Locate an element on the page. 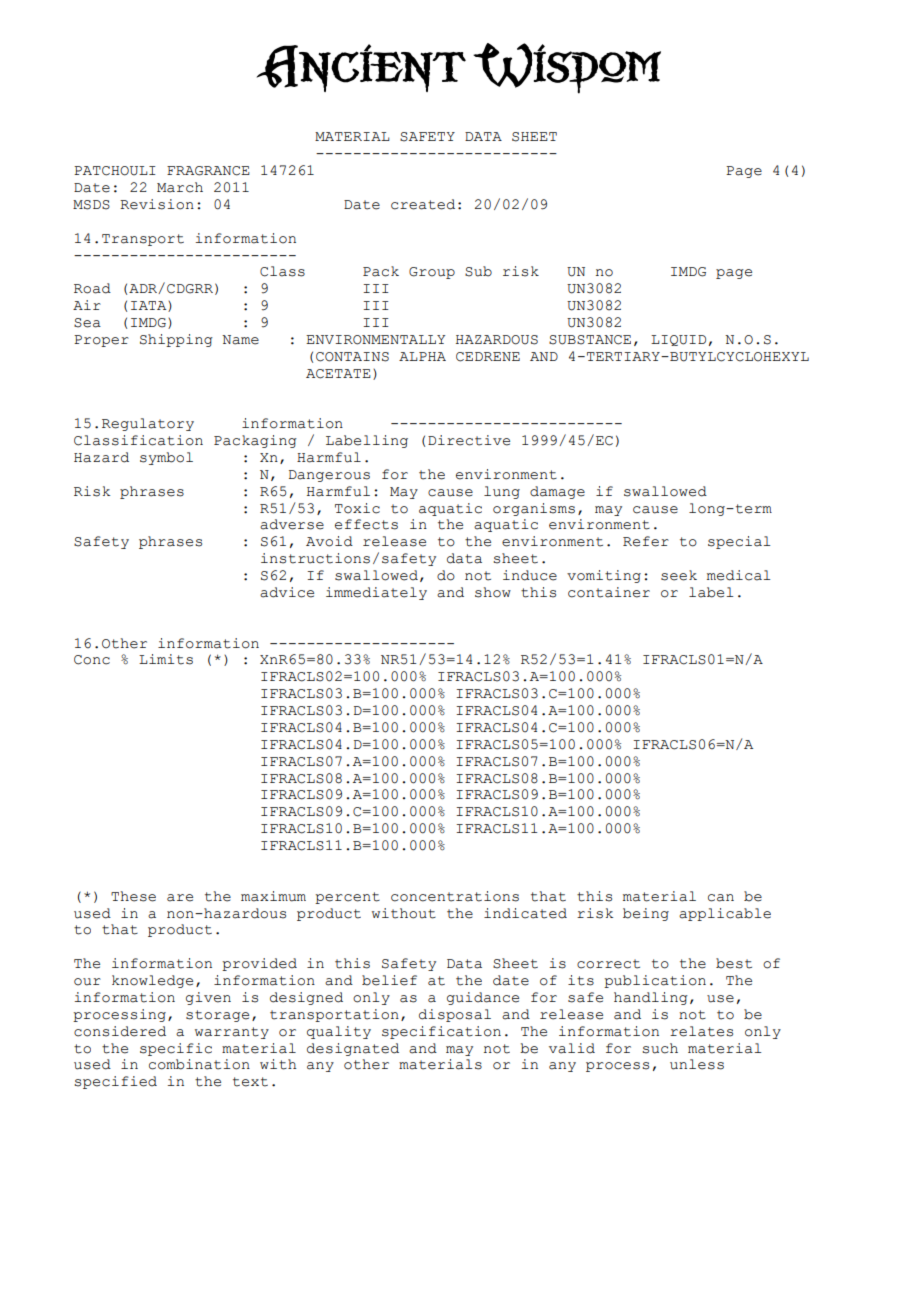  immediately is located at coordinates (376, 593).
